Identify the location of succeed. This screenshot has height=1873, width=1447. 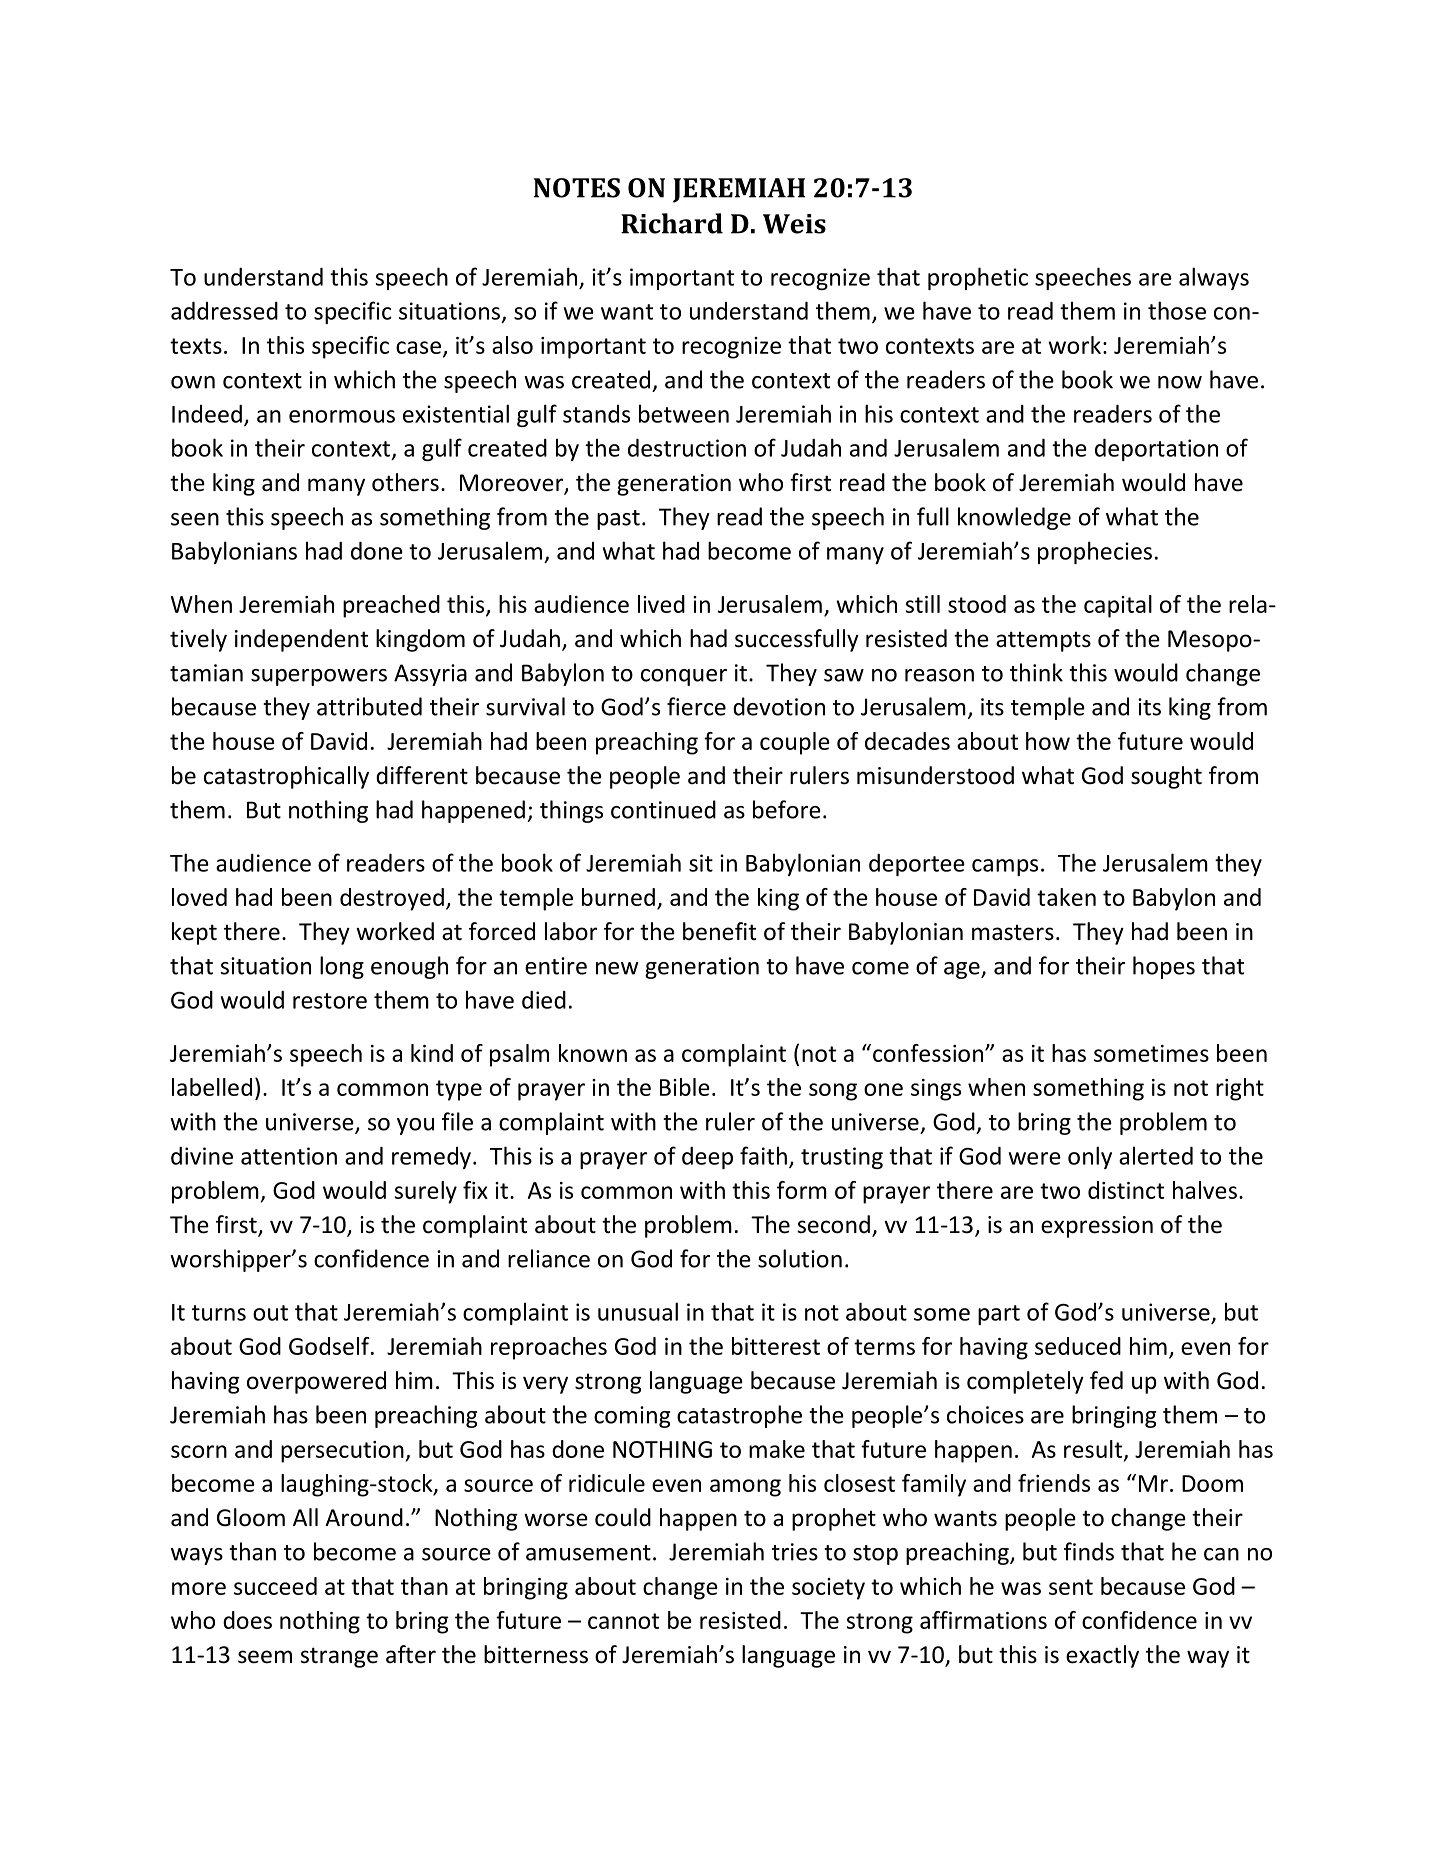
(275, 1586).
